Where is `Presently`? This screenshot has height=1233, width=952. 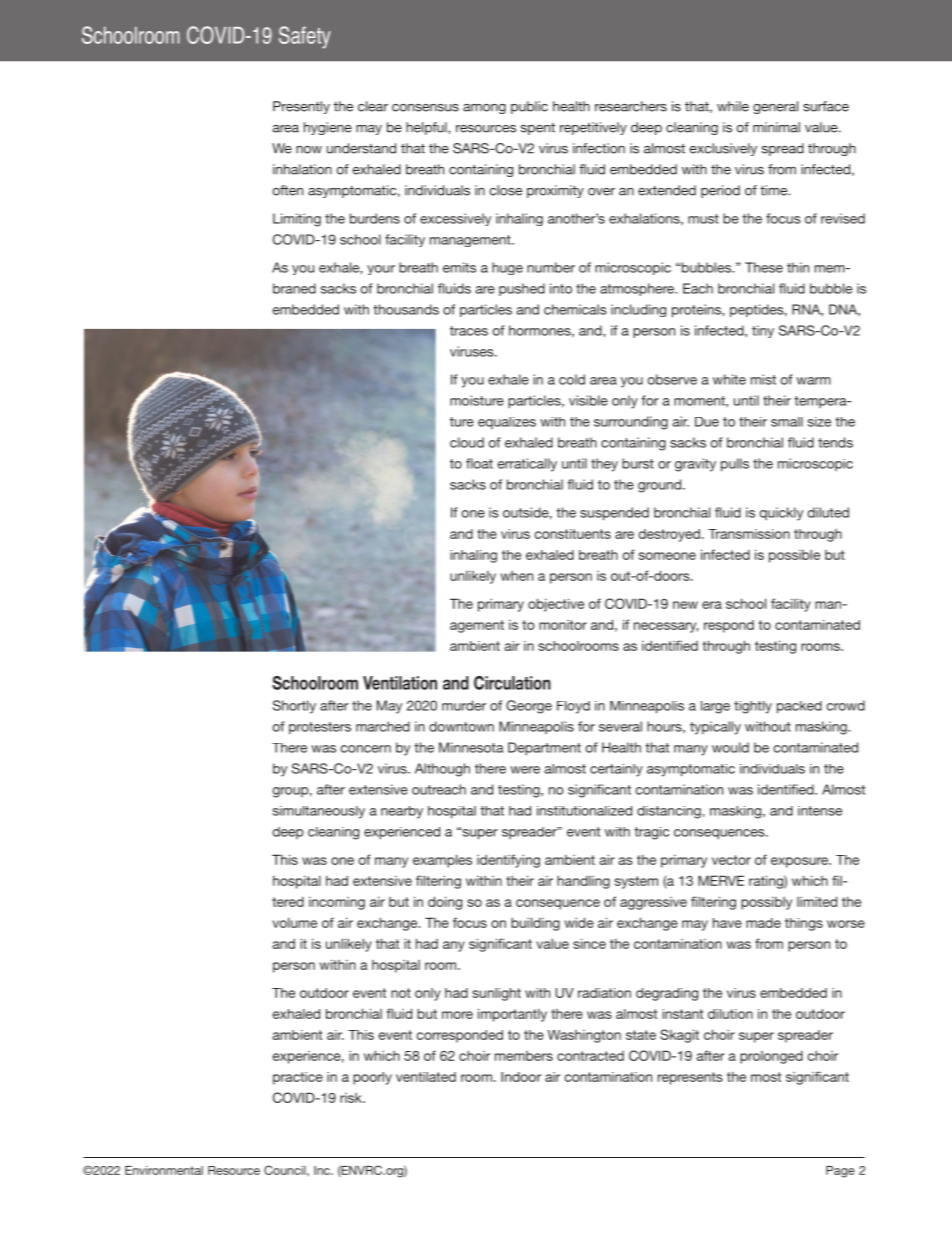
Presently is located at coordinates (301, 107).
